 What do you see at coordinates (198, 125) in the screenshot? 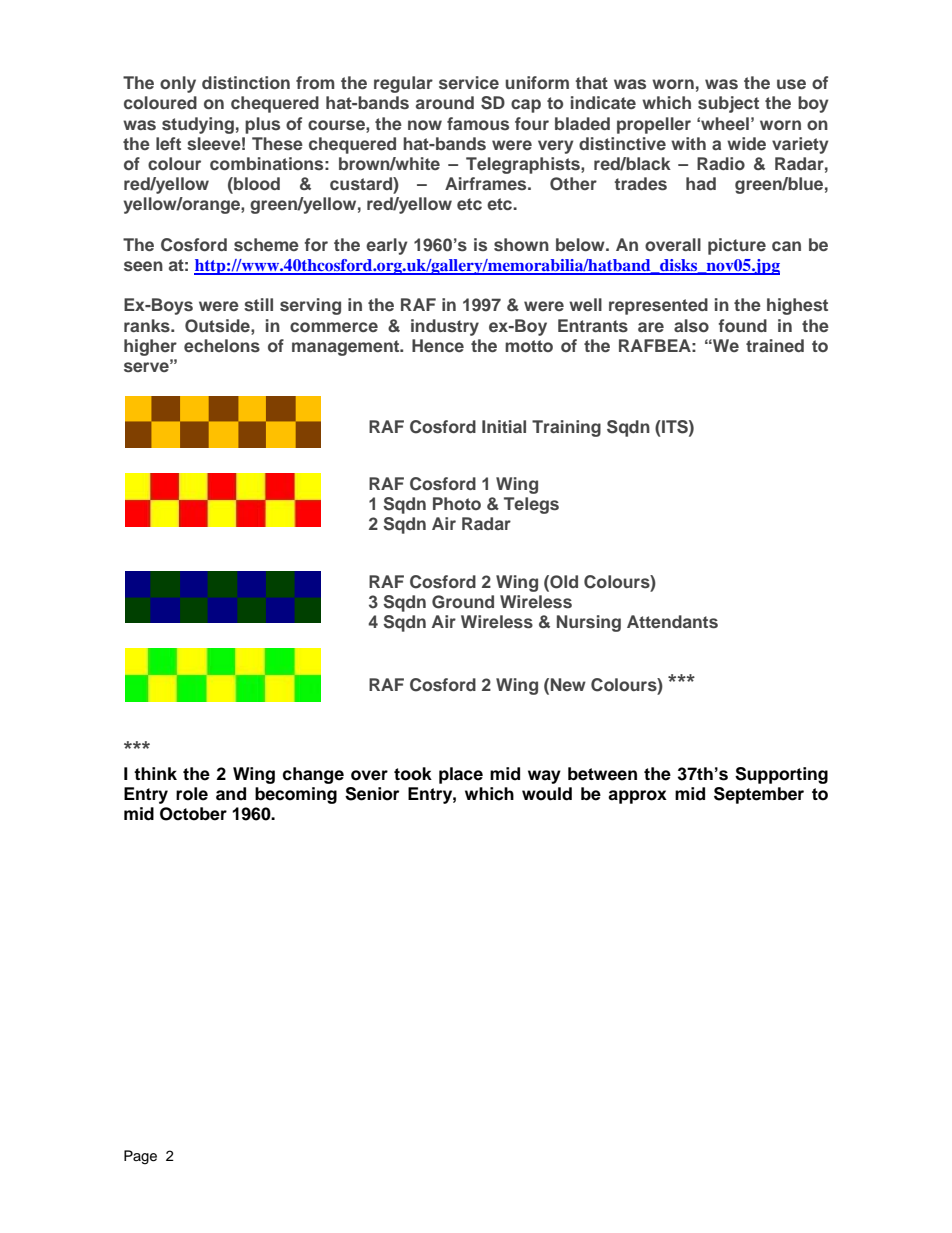
I see `studying` at bounding box center [198, 125].
